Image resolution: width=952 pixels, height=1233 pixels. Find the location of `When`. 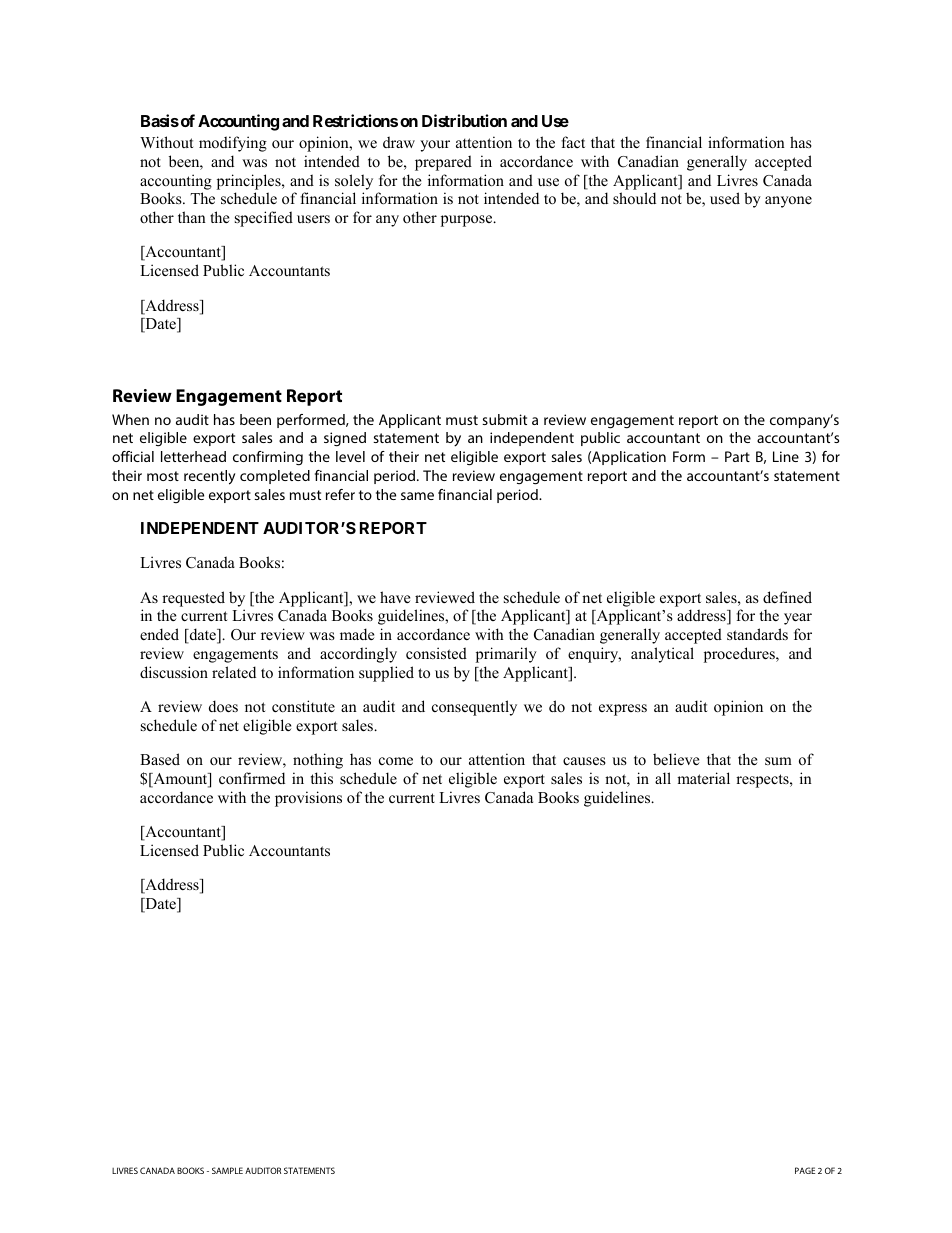

When is located at coordinates (130, 419).
